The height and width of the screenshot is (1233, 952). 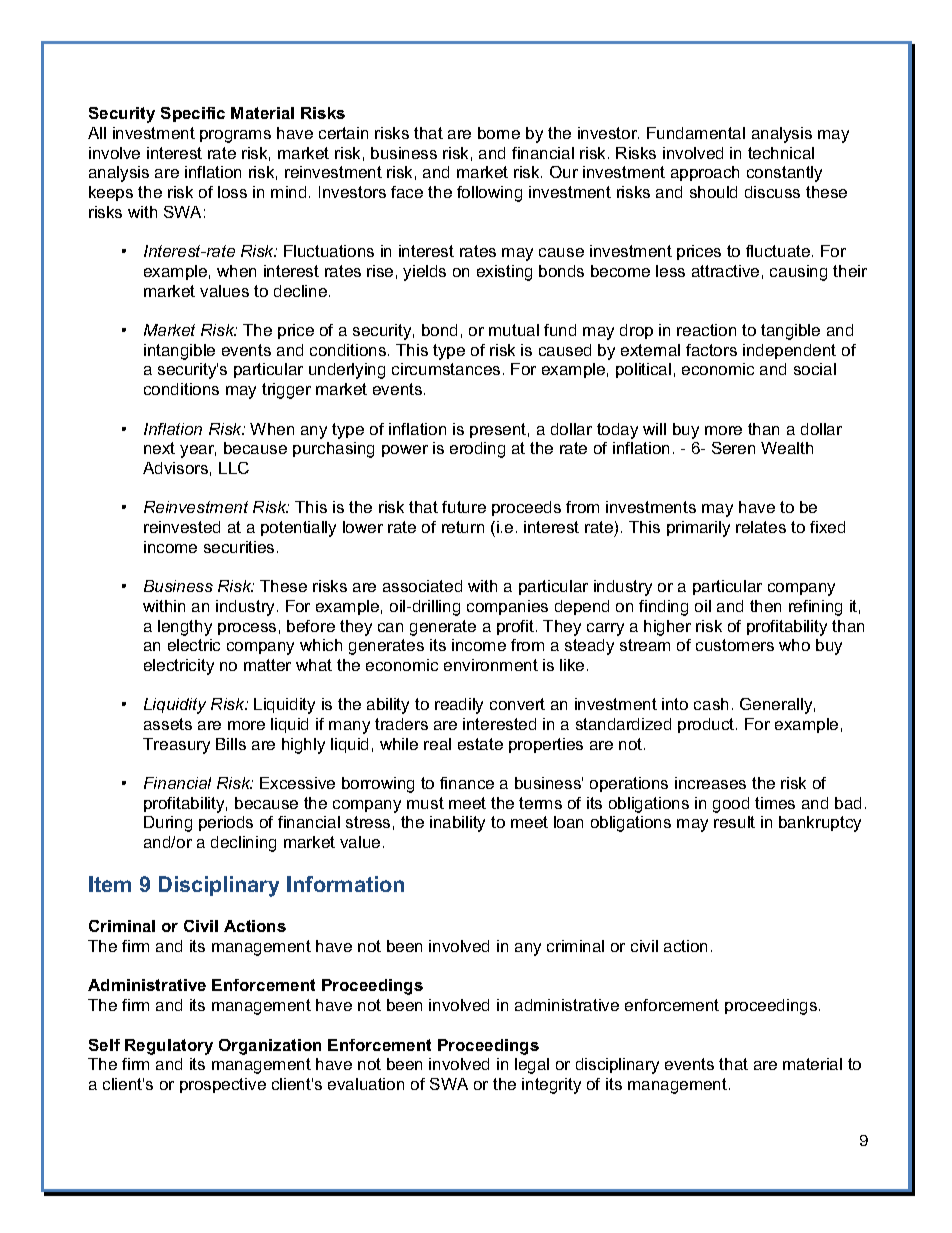 What do you see at coordinates (159, 448) in the screenshot?
I see `next` at bounding box center [159, 448].
